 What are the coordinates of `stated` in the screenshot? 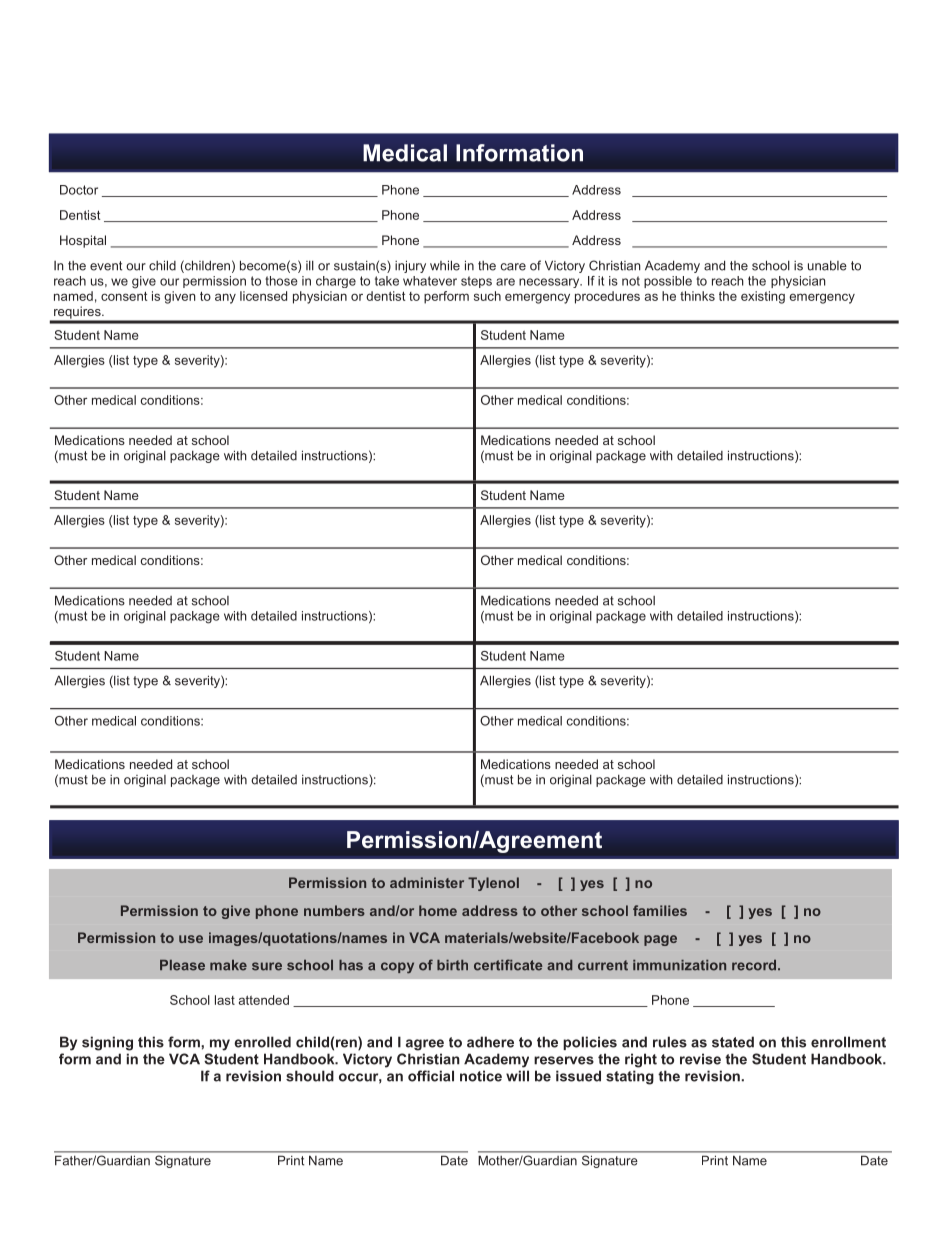 It's located at (733, 1042).
